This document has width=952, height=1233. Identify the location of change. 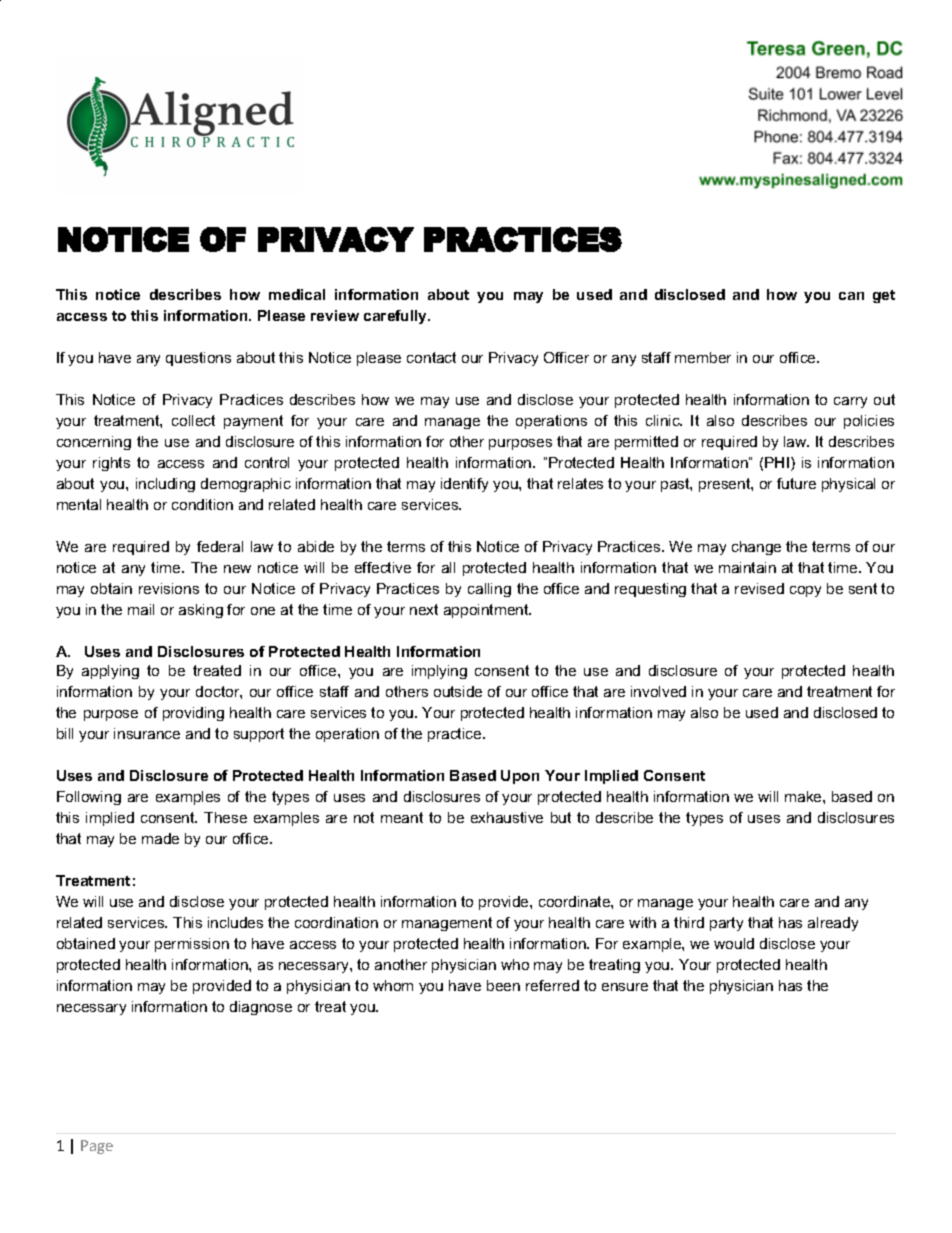
(756, 548).
